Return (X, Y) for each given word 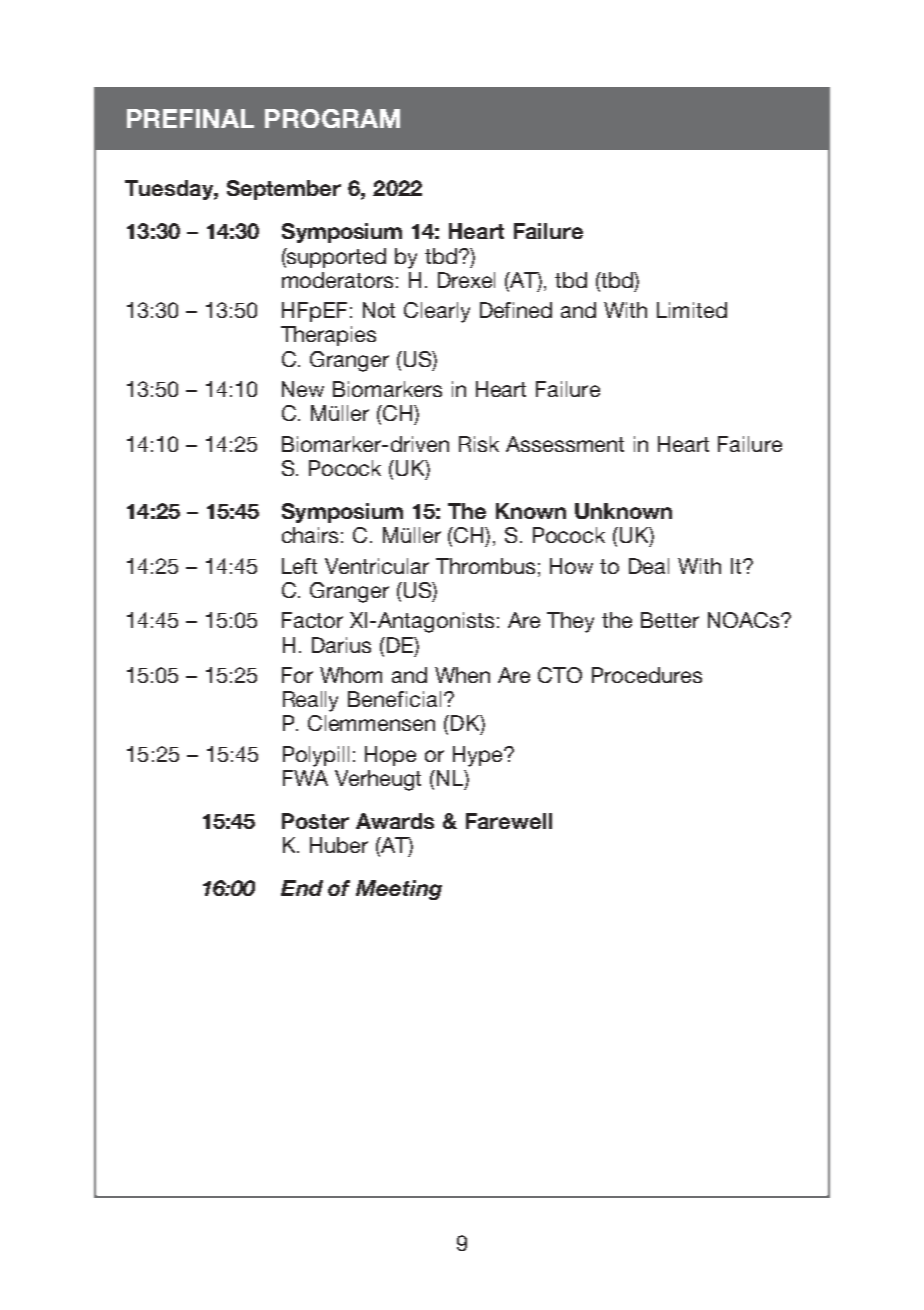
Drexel (466, 280)
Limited (692, 310)
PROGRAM (332, 118)
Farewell (509, 821)
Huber (339, 845)
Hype (479, 756)
